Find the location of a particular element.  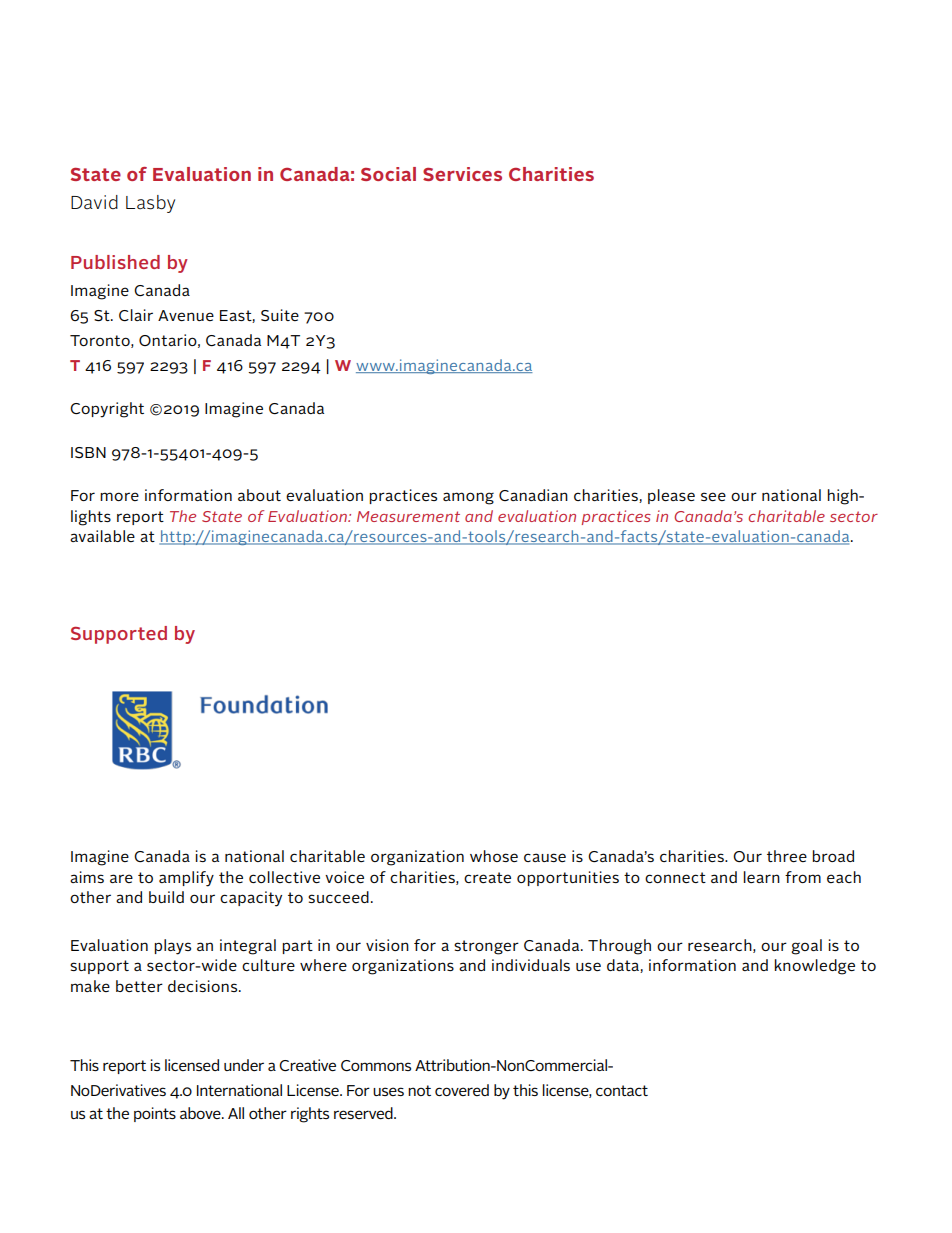

Social is located at coordinates (388, 174).
